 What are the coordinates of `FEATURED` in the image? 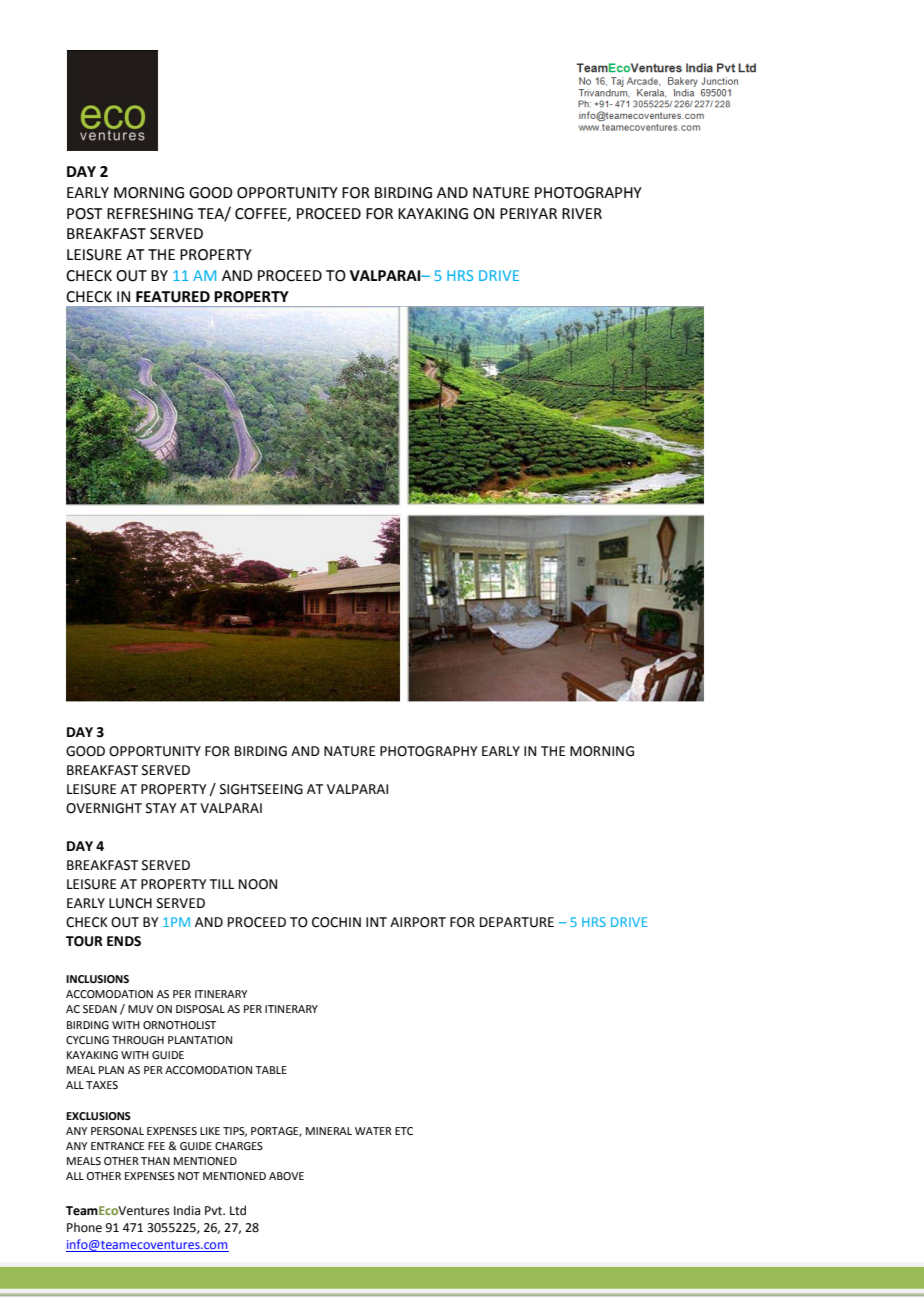 It's located at (173, 297).
